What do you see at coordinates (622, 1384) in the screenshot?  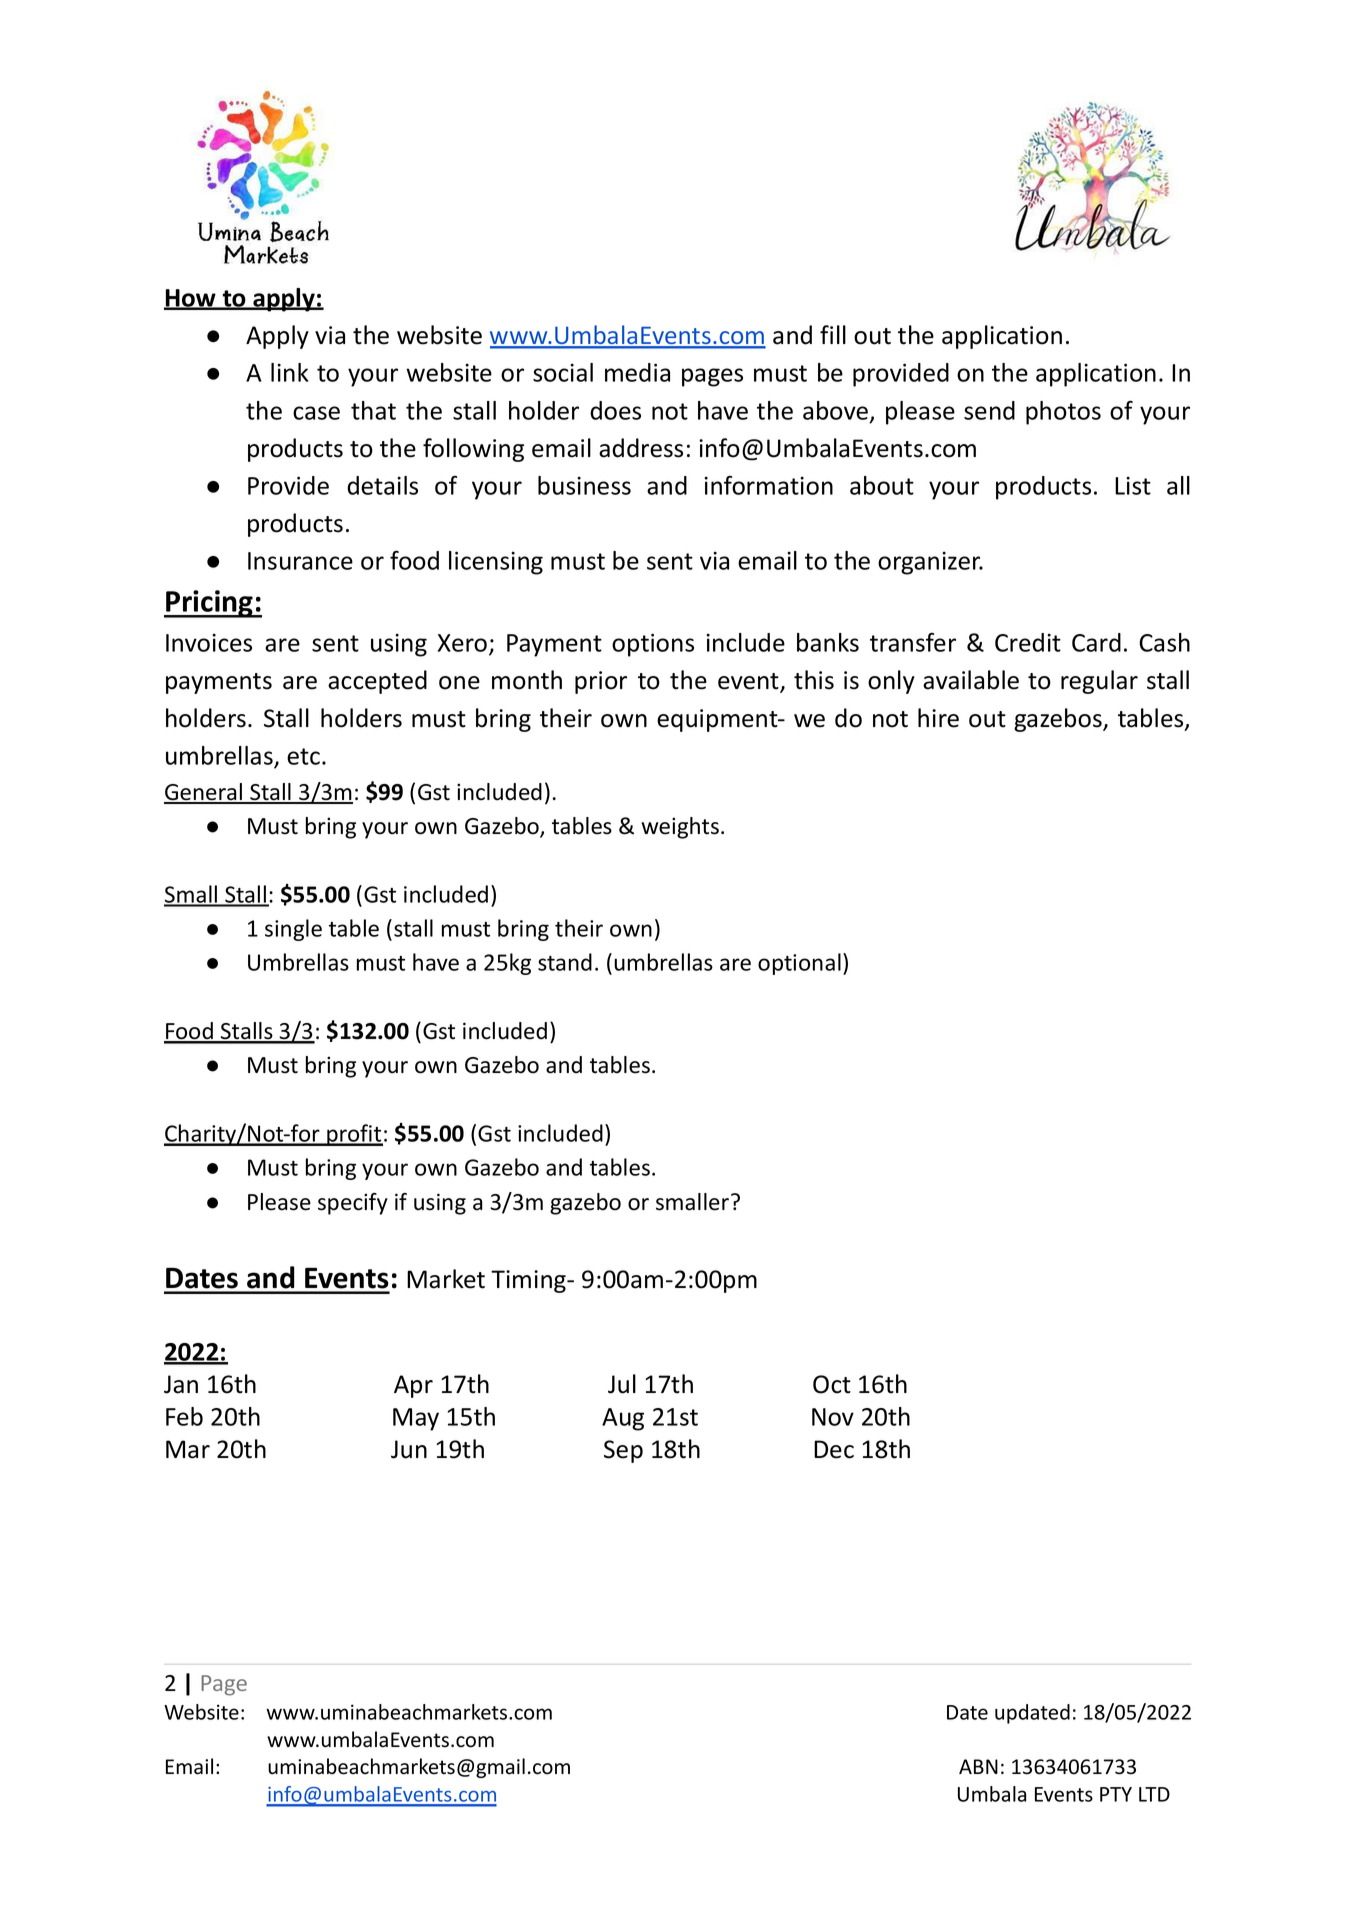 I see `Jul` at bounding box center [622, 1384].
